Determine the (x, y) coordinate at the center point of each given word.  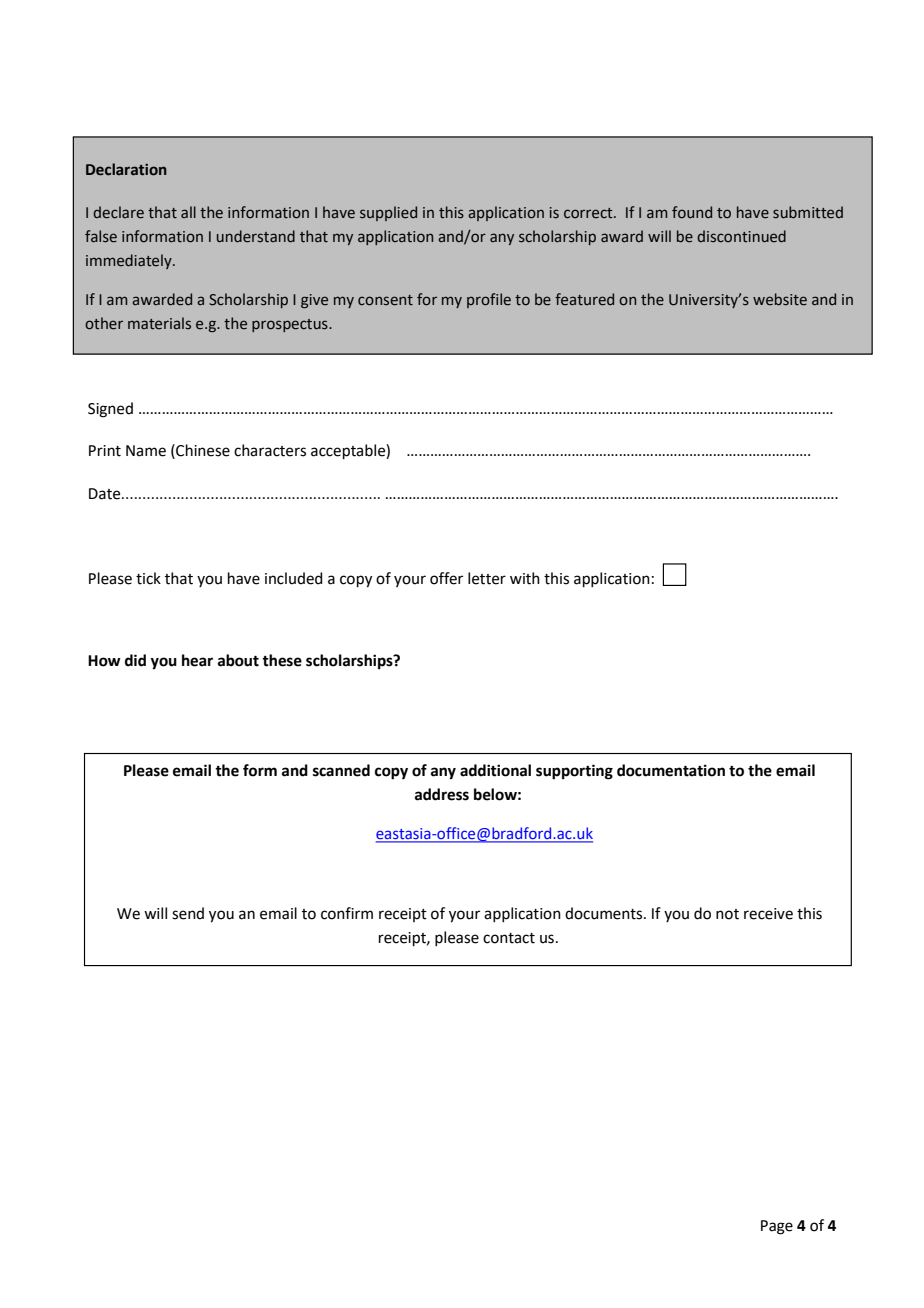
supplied (388, 213)
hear (197, 660)
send (188, 913)
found (692, 212)
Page (777, 1227)
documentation (671, 770)
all (188, 212)
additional (495, 770)
